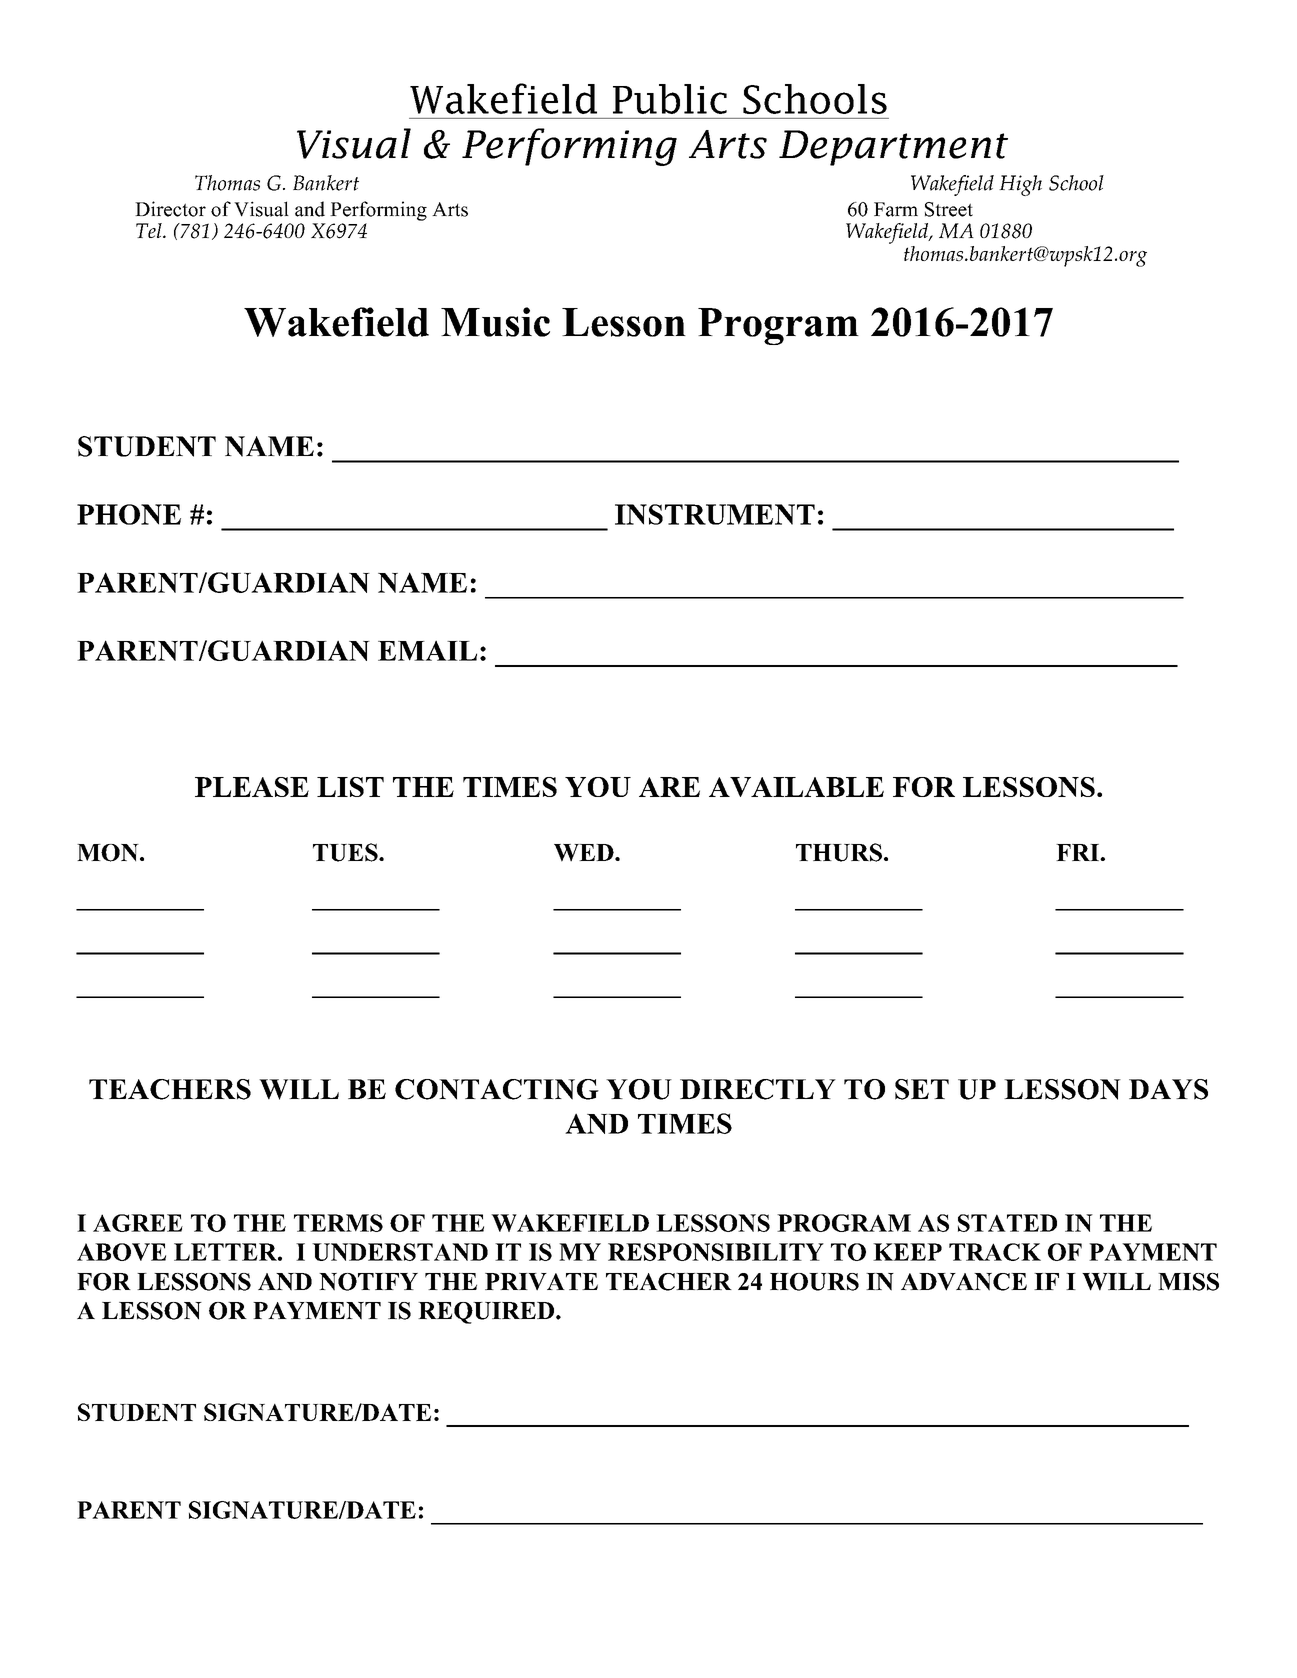 Image resolution: width=1297 pixels, height=1678 pixels. What do you see at coordinates (368, 1282) in the document?
I see `NOTIFY` at bounding box center [368, 1282].
